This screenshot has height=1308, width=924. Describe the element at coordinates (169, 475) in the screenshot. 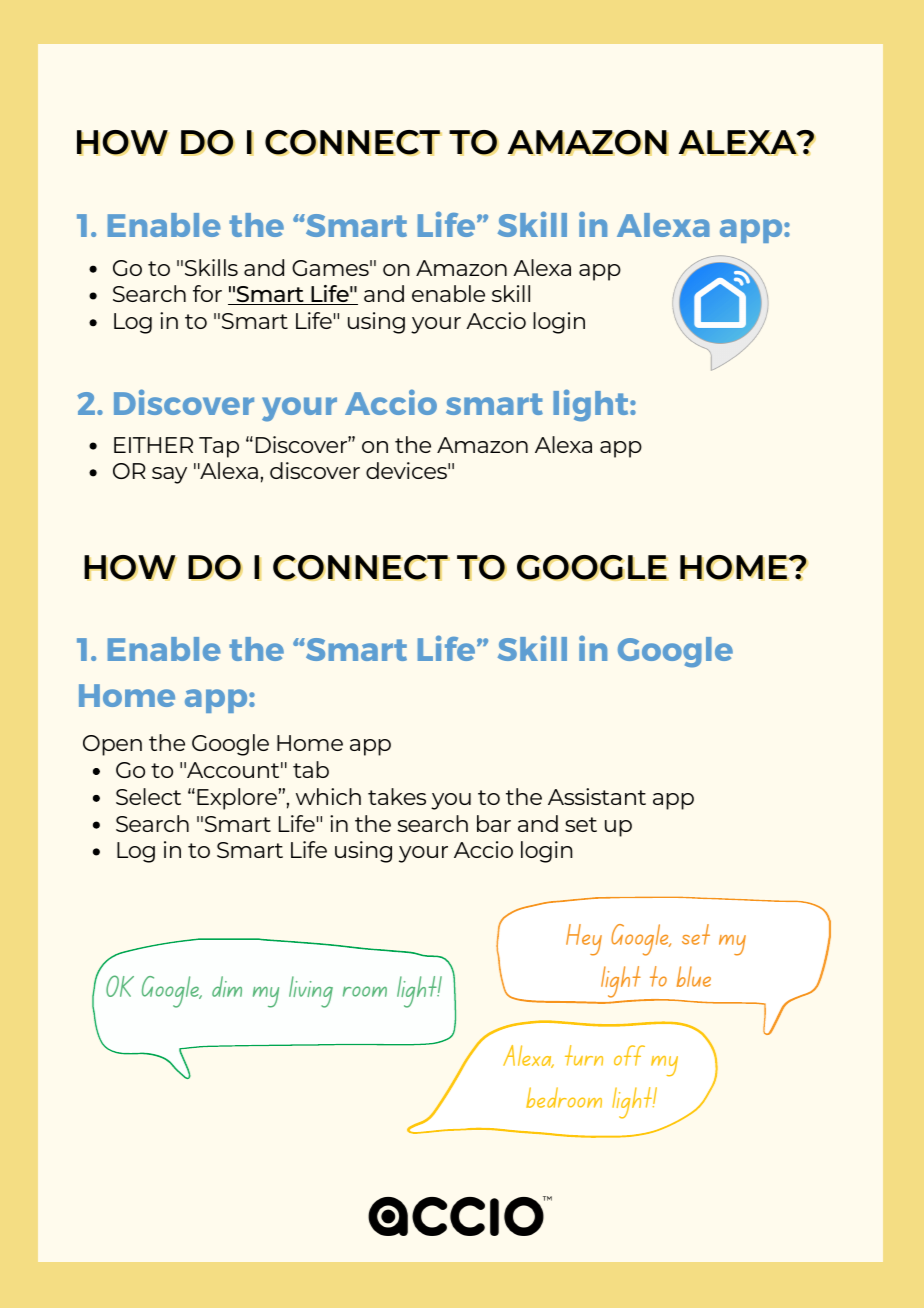

I see `say` at that location.
